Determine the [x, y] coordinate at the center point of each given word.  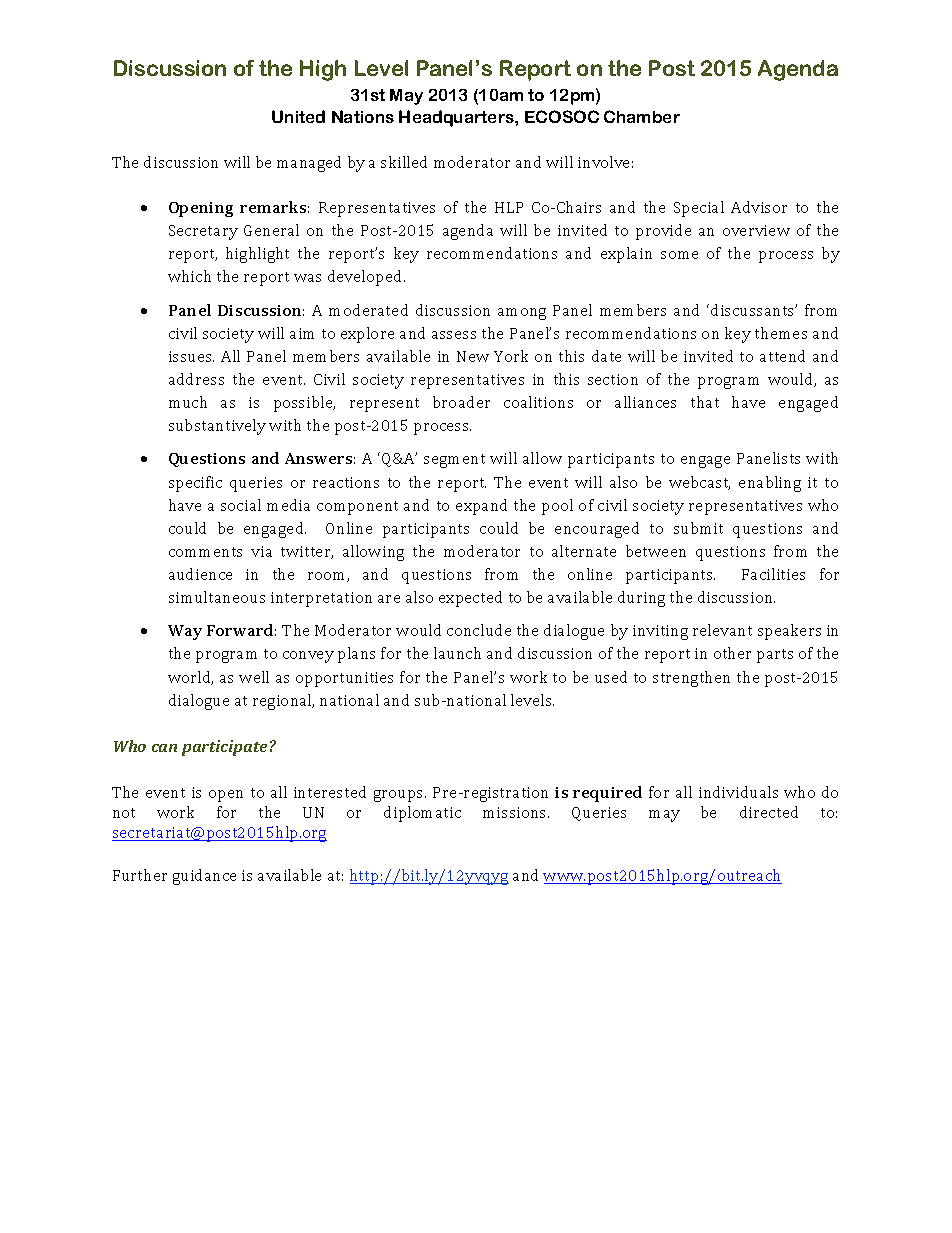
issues [191, 356]
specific [195, 484]
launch [457, 653]
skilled [404, 162]
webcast [699, 483]
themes [781, 333]
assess [454, 335]
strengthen [691, 679]
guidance [204, 877]
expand [481, 507]
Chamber [642, 116]
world [190, 678]
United [298, 116]
